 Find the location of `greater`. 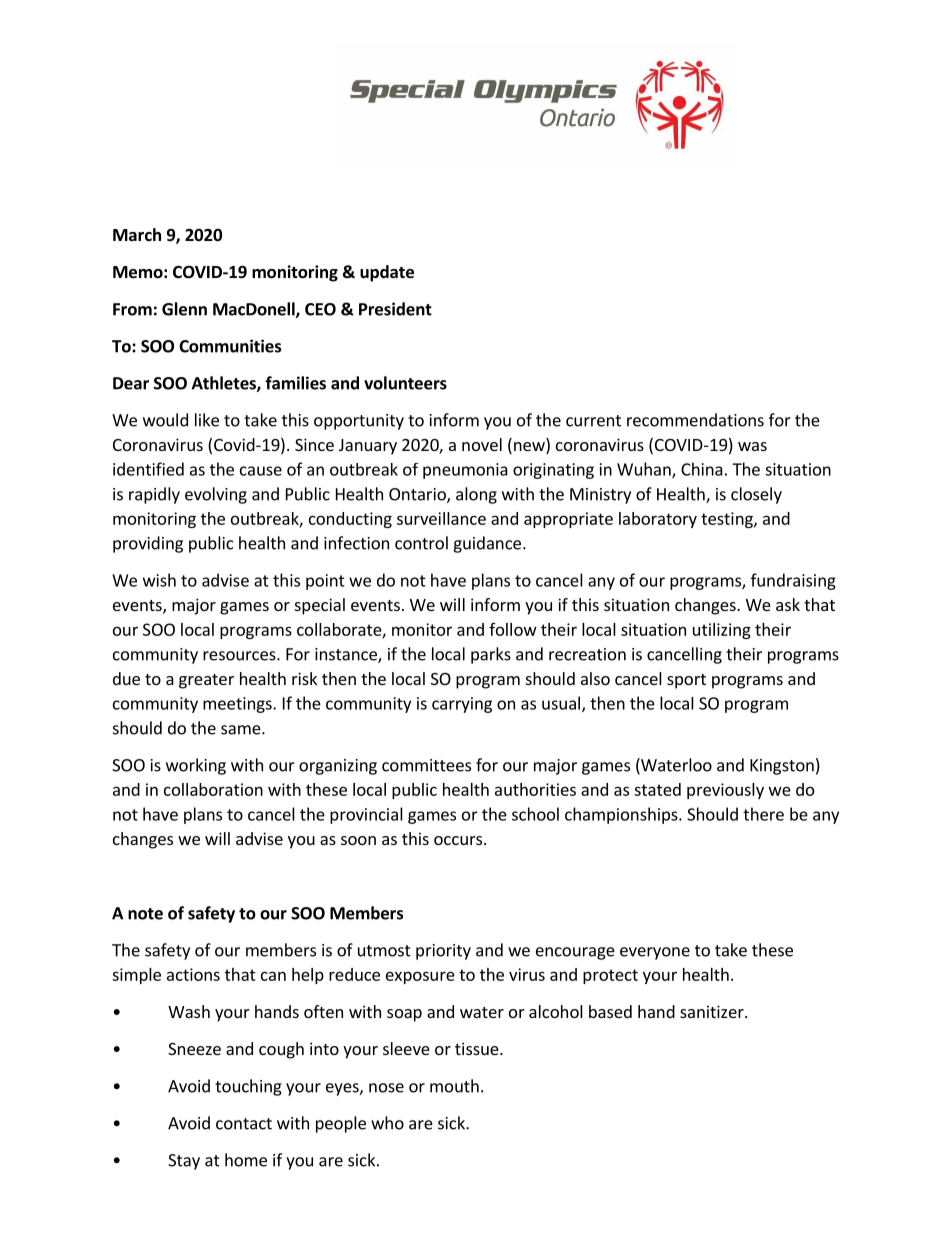

greater is located at coordinates (206, 681).
